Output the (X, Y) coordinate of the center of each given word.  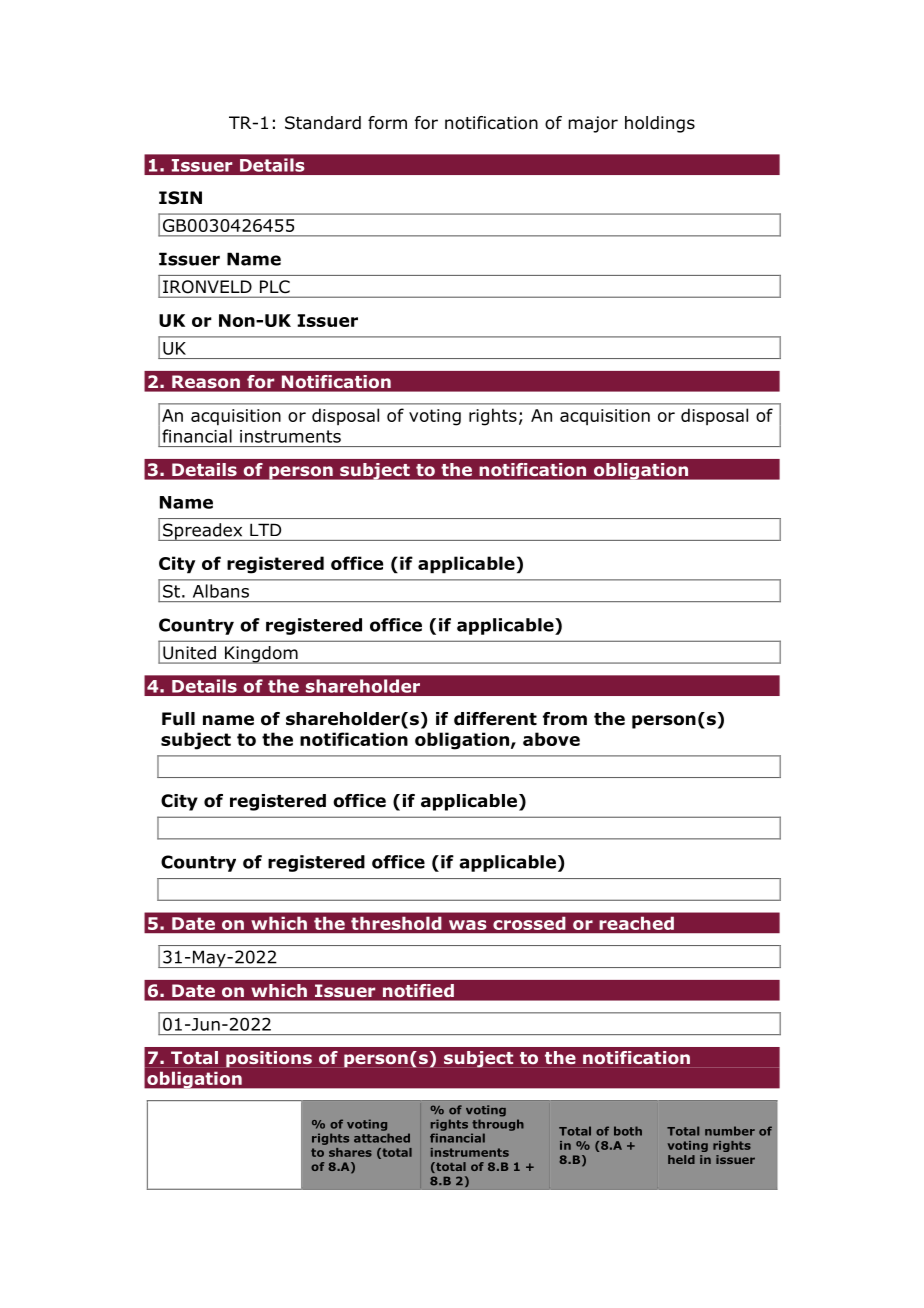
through (498, 1125)
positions (269, 1059)
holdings (660, 124)
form (387, 123)
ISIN (180, 198)
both (628, 1131)
